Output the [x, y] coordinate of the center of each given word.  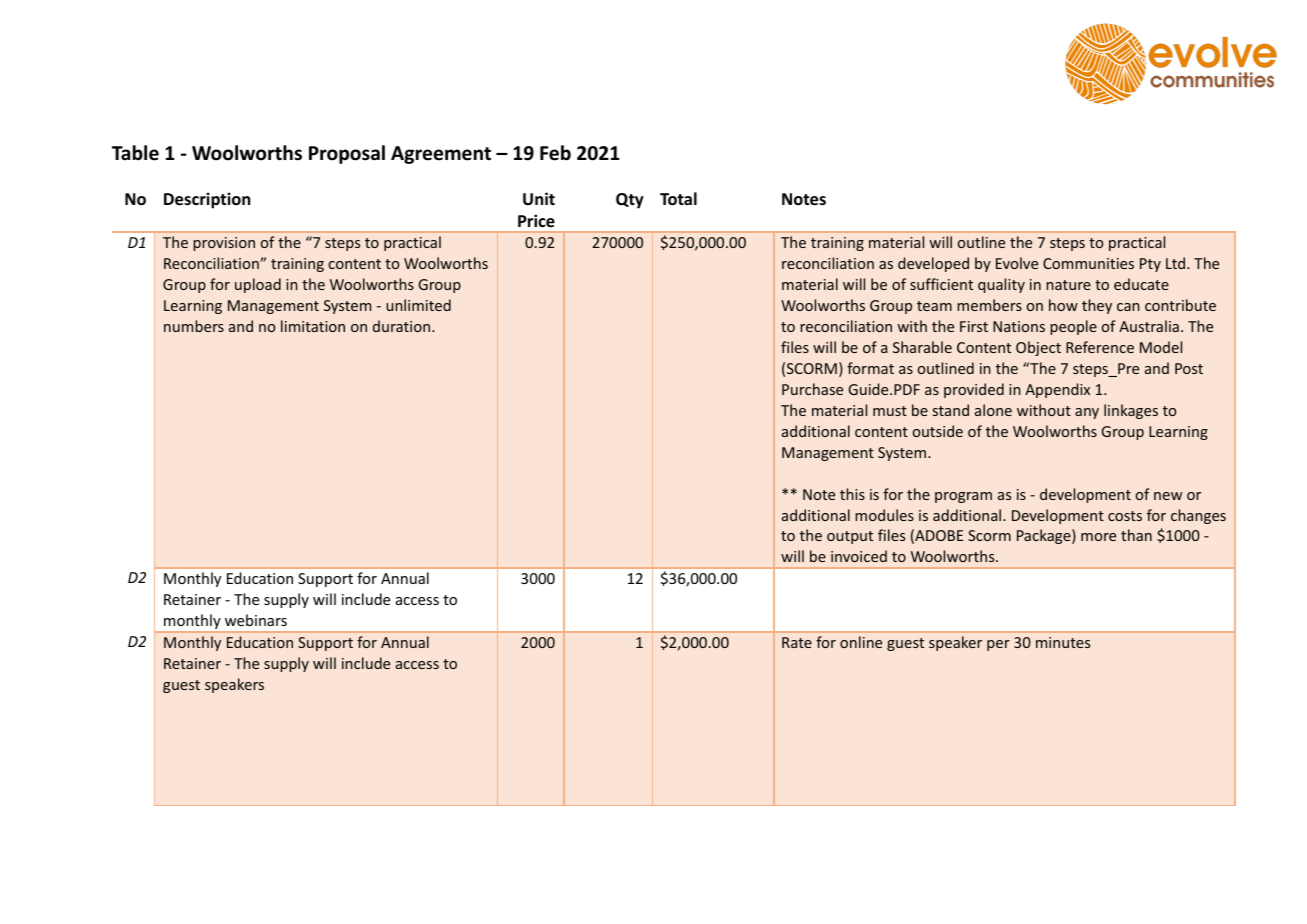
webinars [256, 620]
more [1098, 537]
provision [224, 244]
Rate [797, 642]
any [1087, 413]
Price [536, 221]
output [850, 537]
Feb [555, 153]
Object [1038, 348]
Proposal [347, 154]
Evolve [1017, 263]
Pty [1150, 265]
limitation [313, 326]
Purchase [812, 389]
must [890, 411]
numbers [194, 326]
